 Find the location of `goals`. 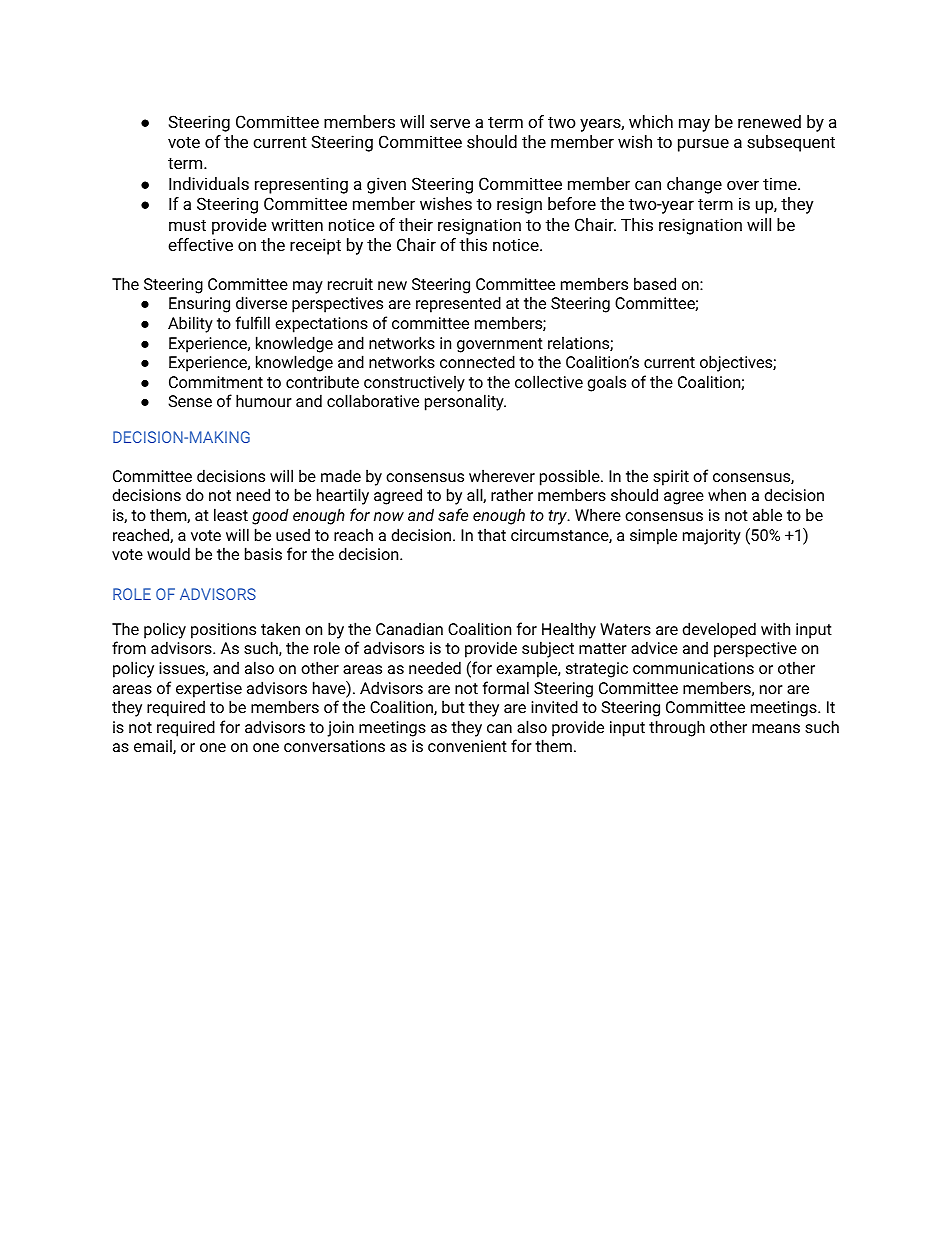

goals is located at coordinates (606, 383).
